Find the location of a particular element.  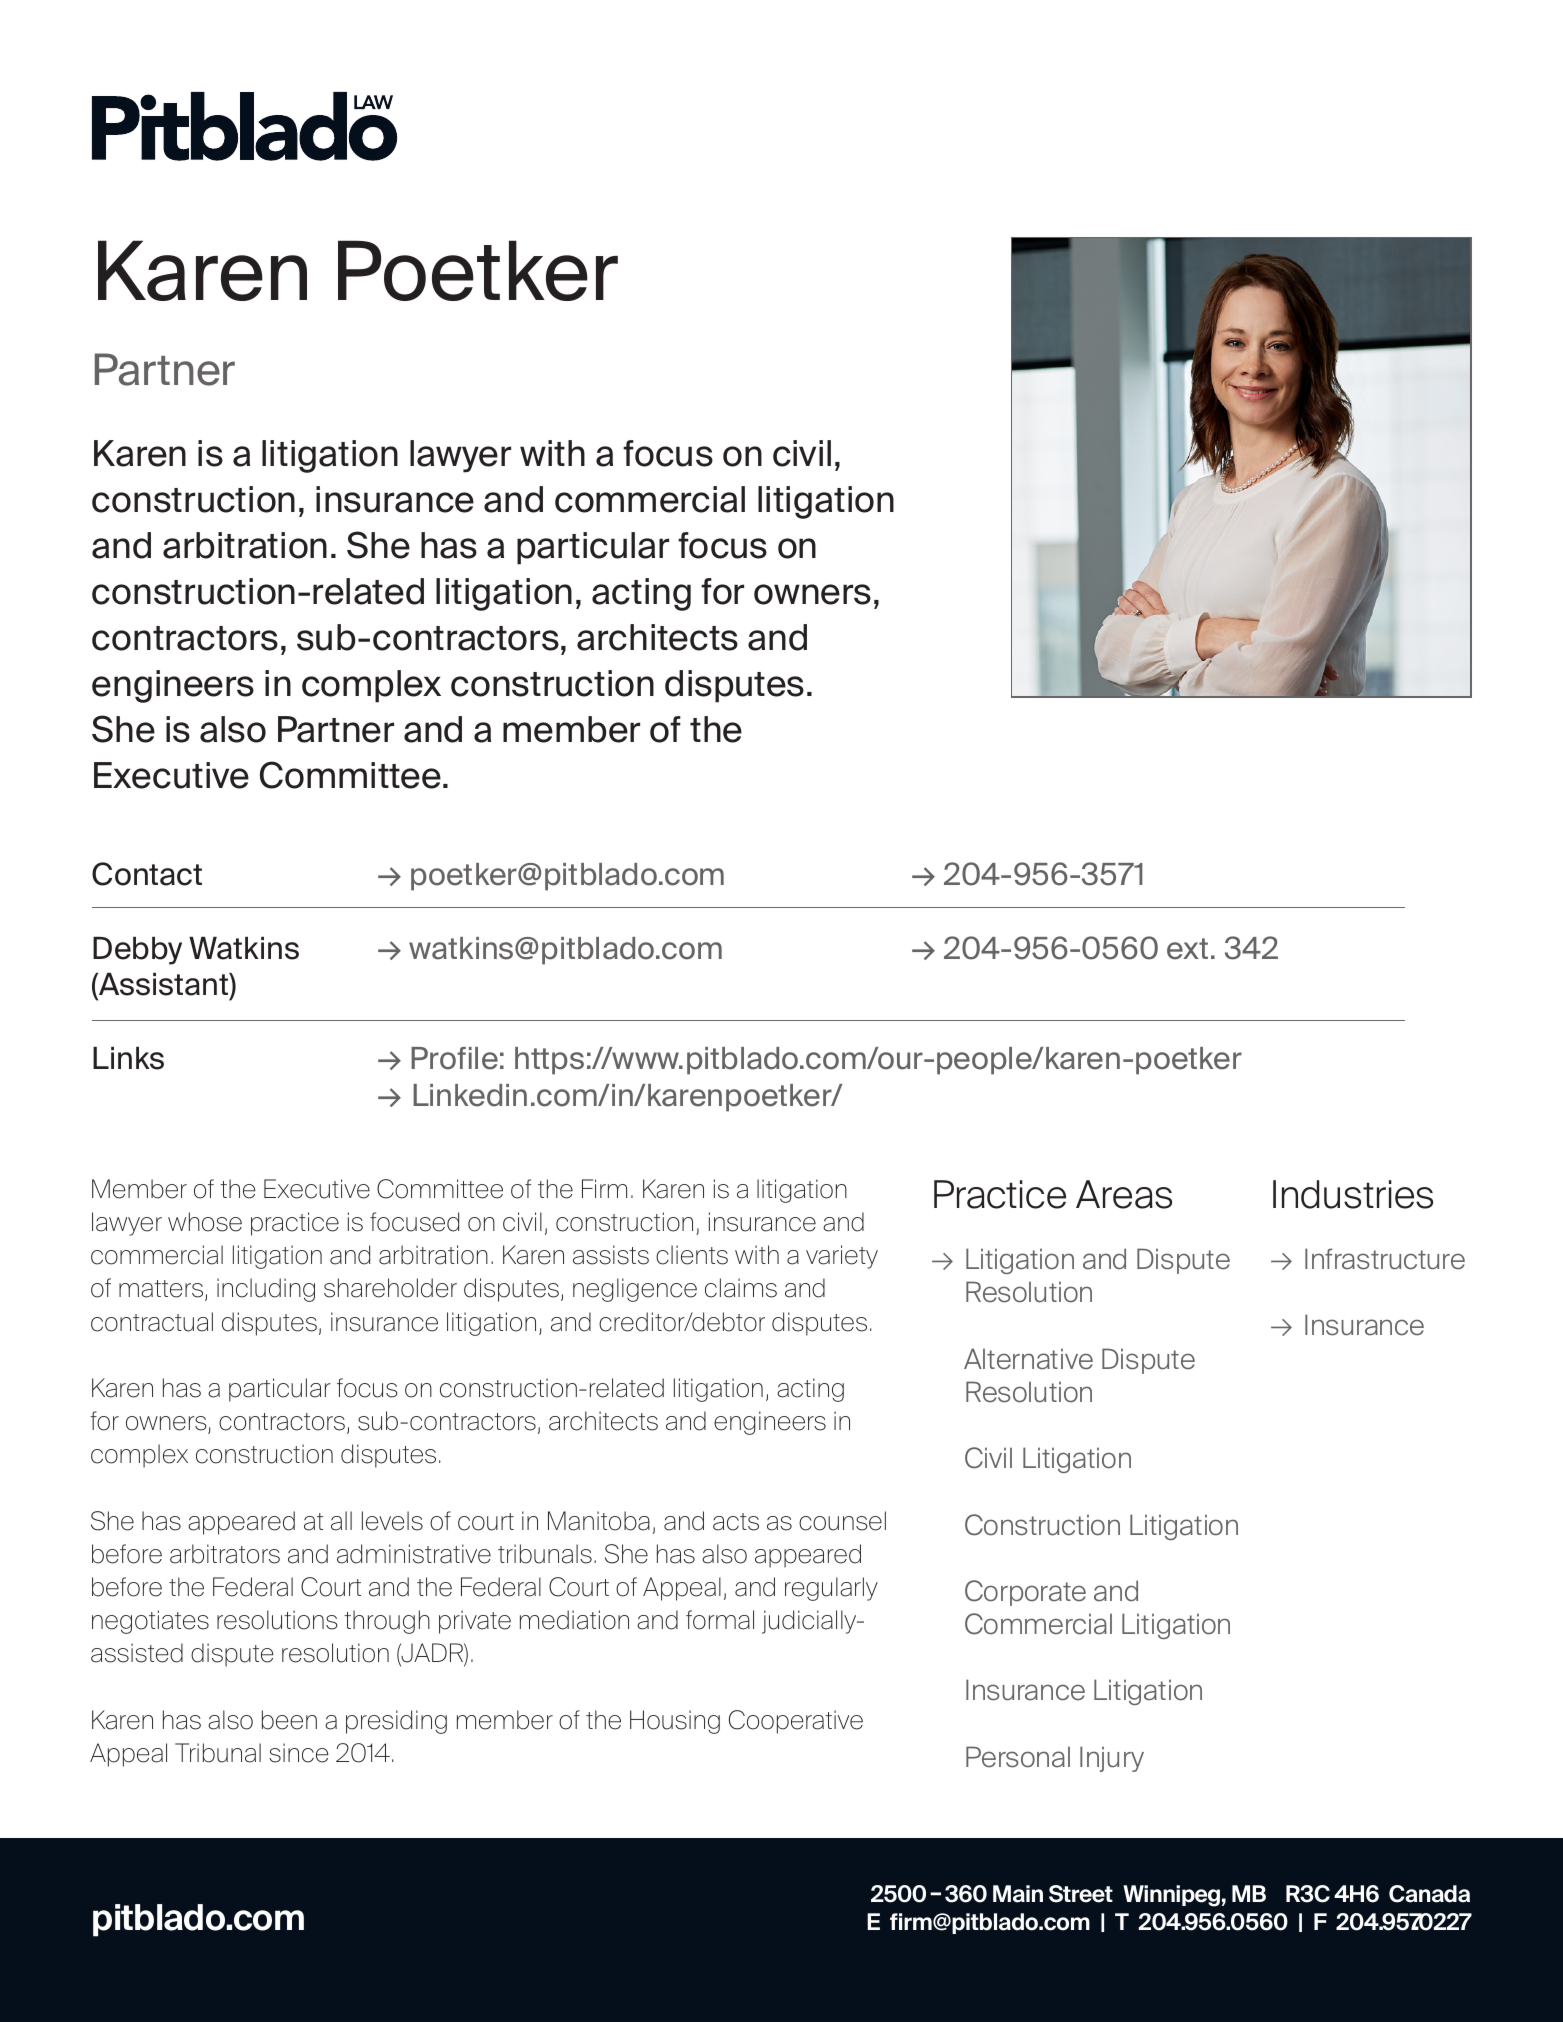

since is located at coordinates (299, 1753).
